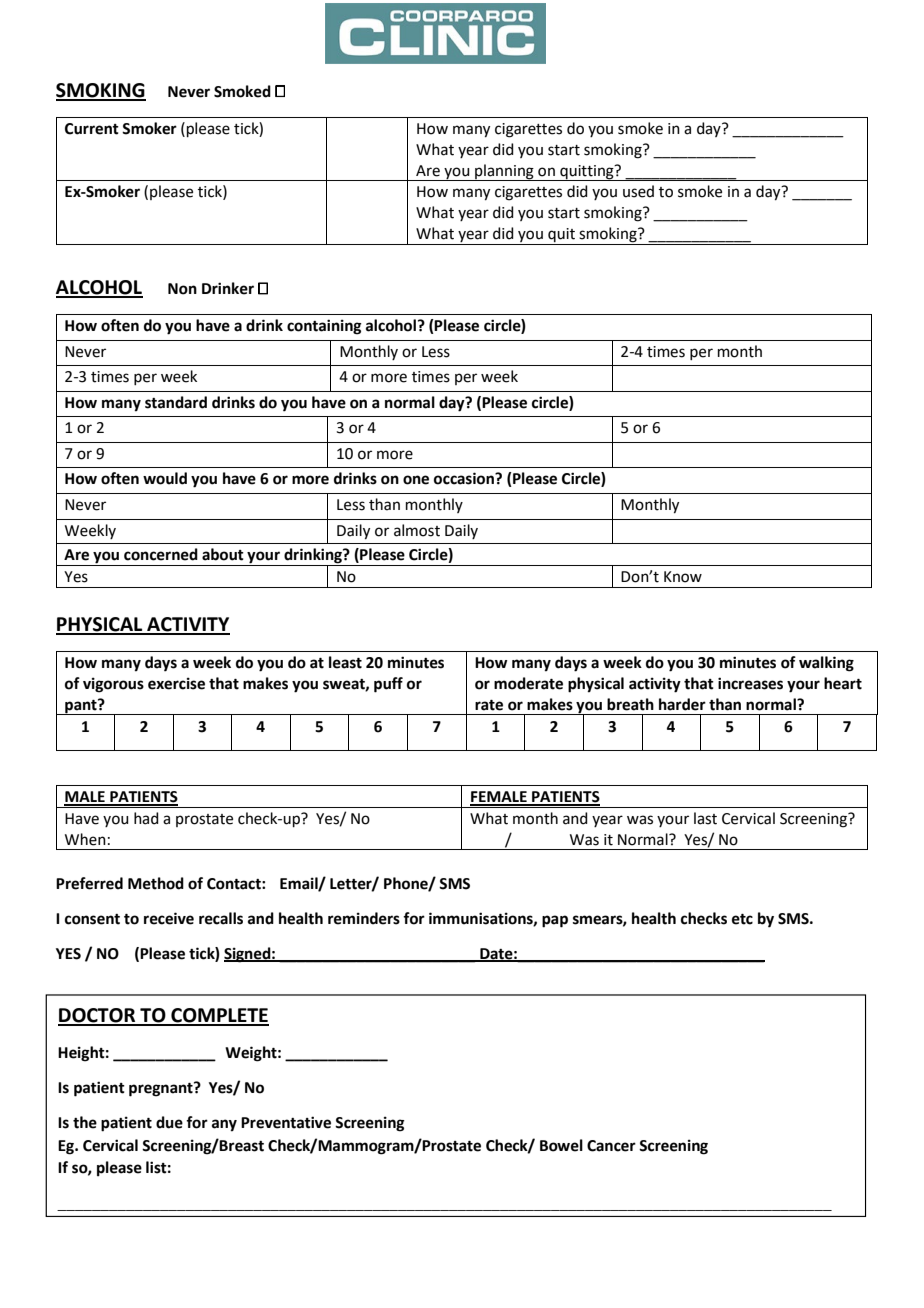  I want to click on puff, so click(388, 685).
